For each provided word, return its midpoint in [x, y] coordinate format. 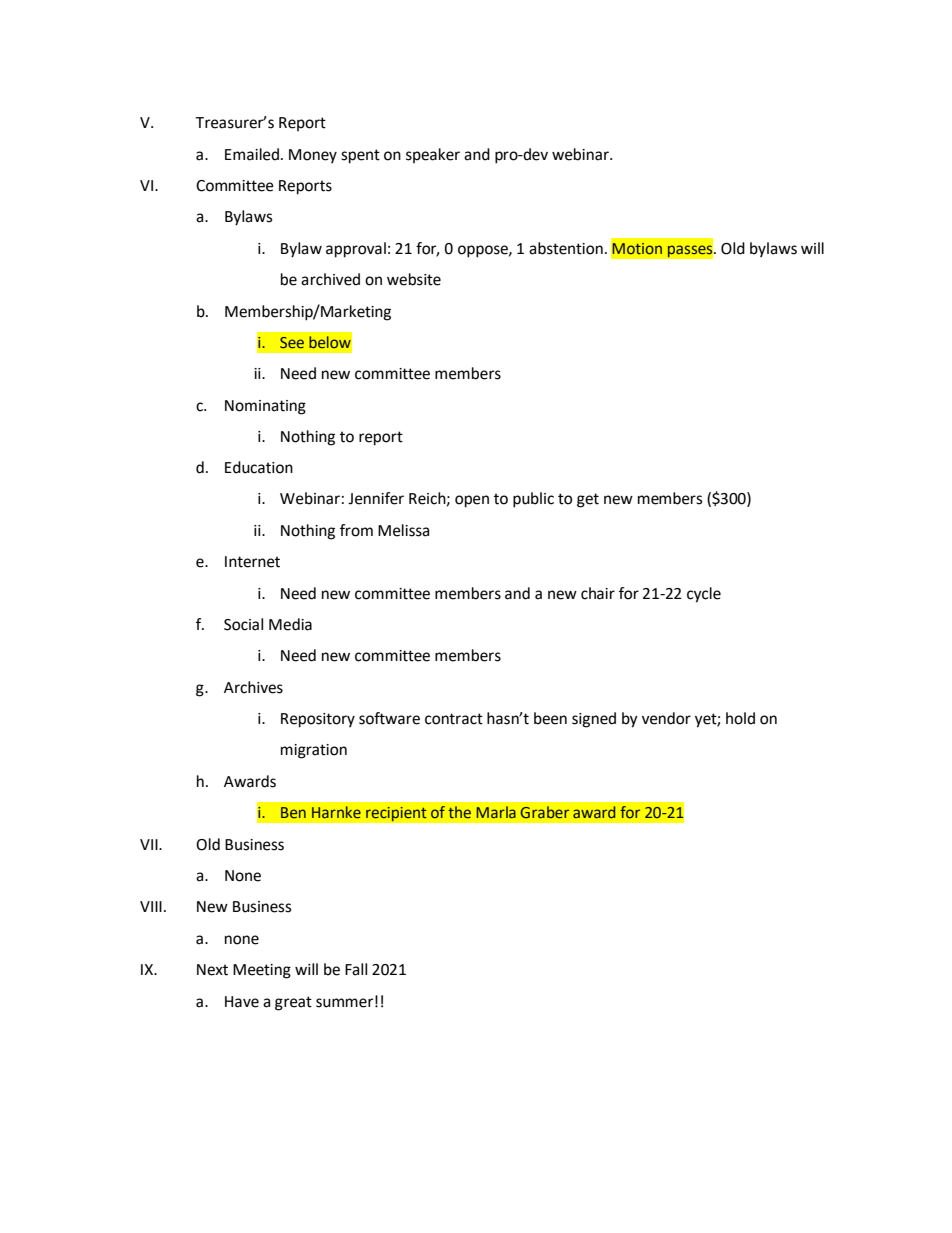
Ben [293, 812]
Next [212, 970]
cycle [704, 595]
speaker [433, 155]
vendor [666, 718]
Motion [637, 248]
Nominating [265, 407]
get [588, 500]
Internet [252, 562]
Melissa [403, 530]
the [459, 812]
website [414, 279]
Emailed [252, 154]
